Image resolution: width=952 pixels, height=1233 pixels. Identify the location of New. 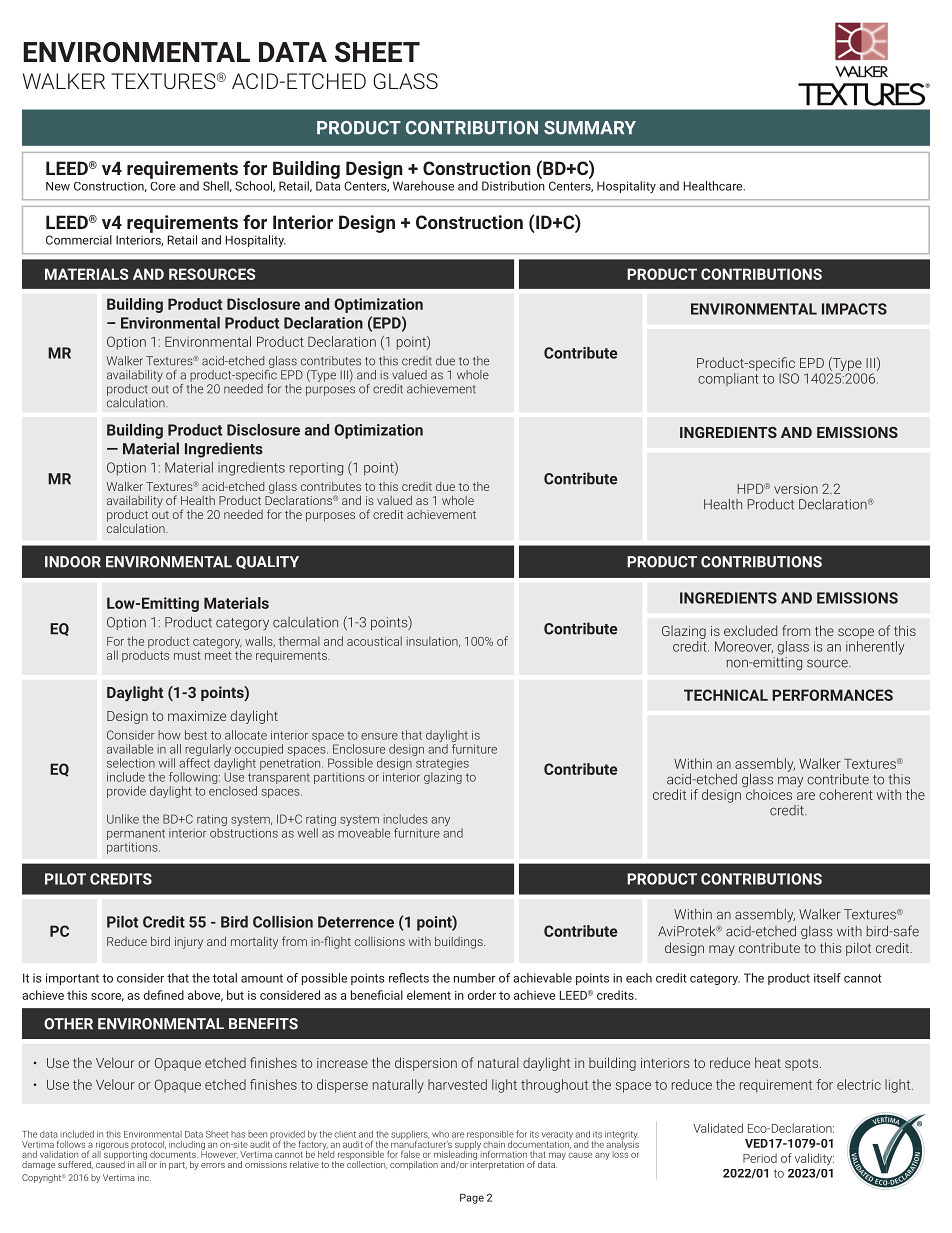
(58, 186).
